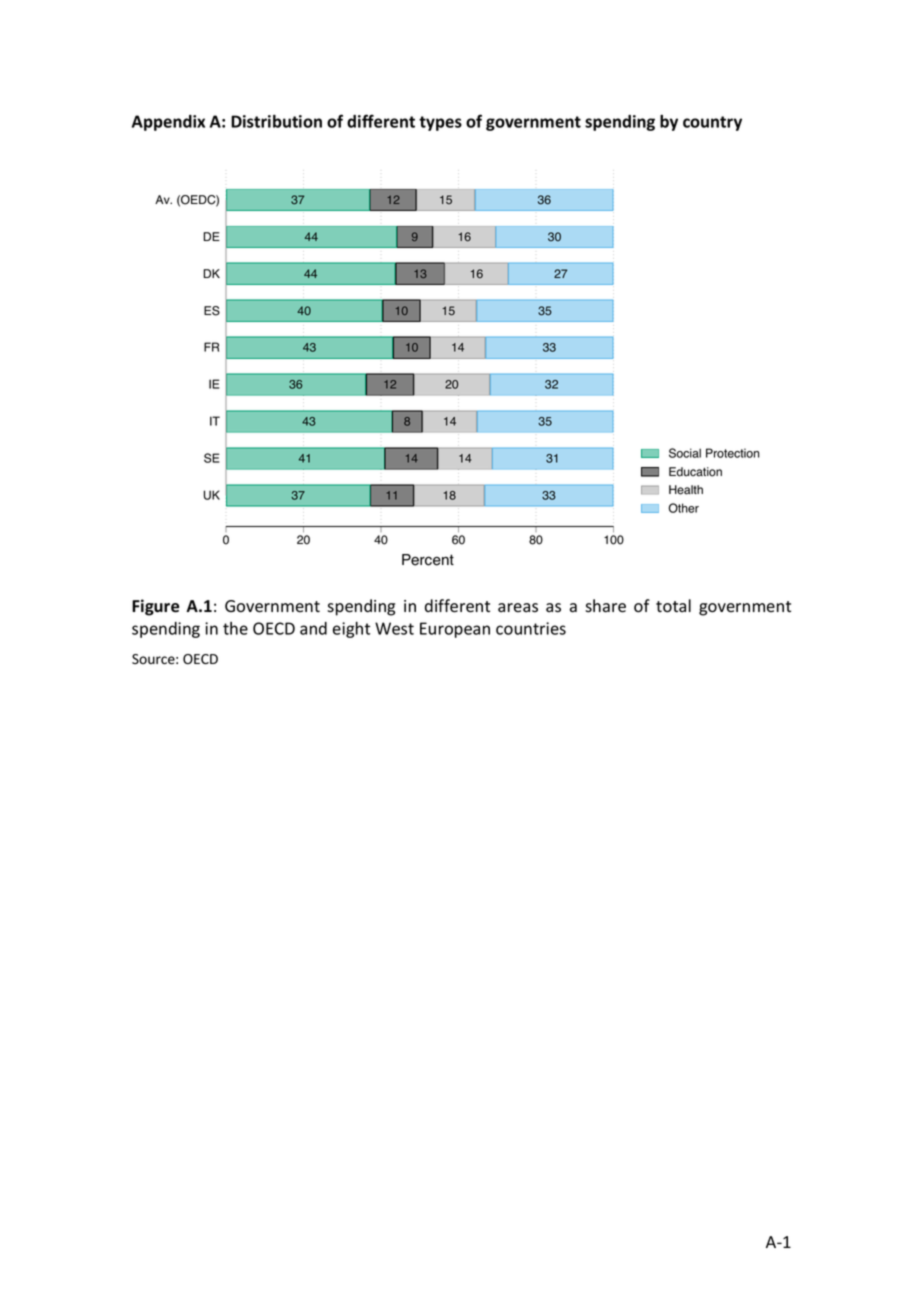 The width and height of the screenshot is (924, 1308). What do you see at coordinates (440, 123) in the screenshot?
I see `types` at bounding box center [440, 123].
